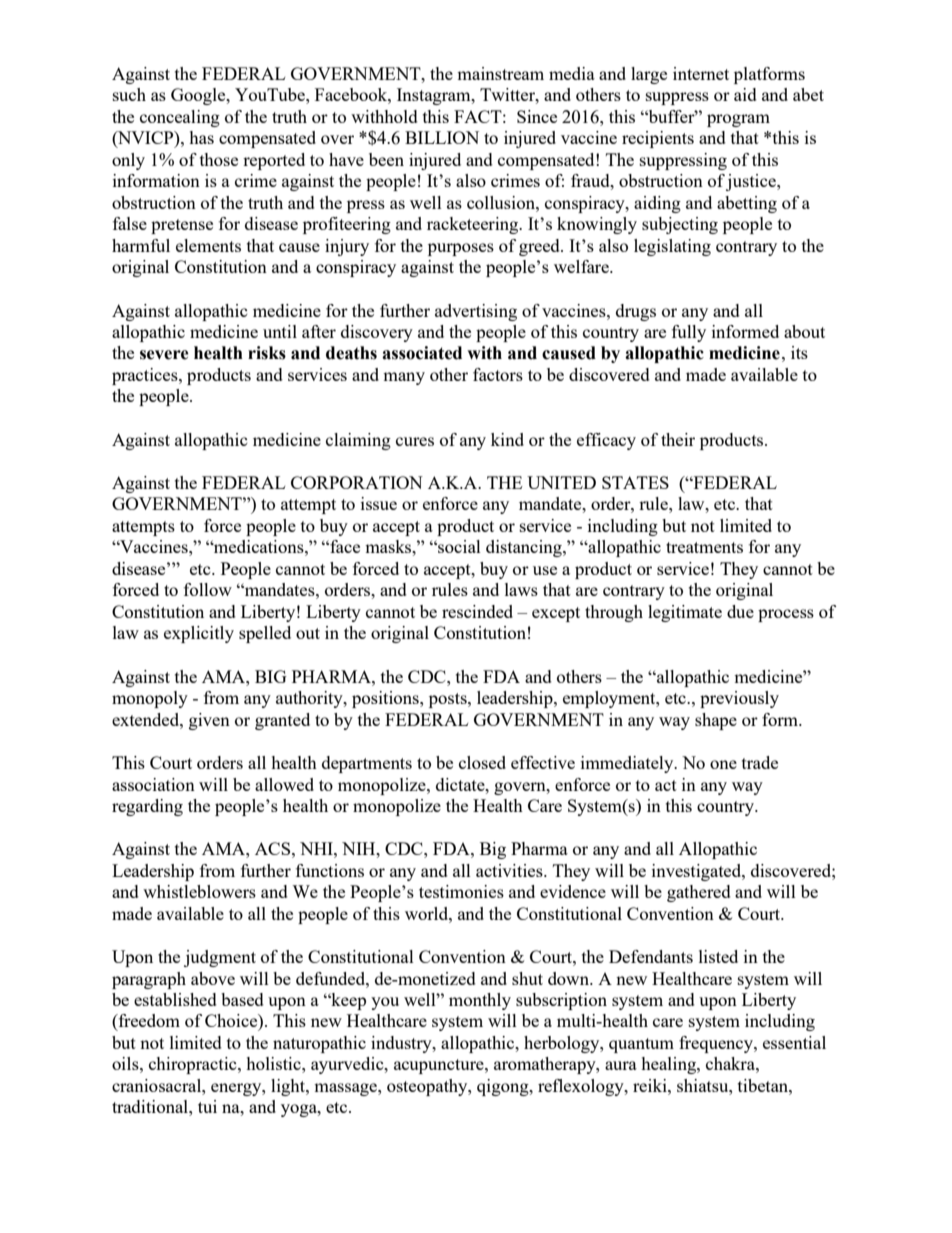 Image resolution: width=952 pixels, height=1233 pixels. I want to click on Instagram, so click(435, 96).
